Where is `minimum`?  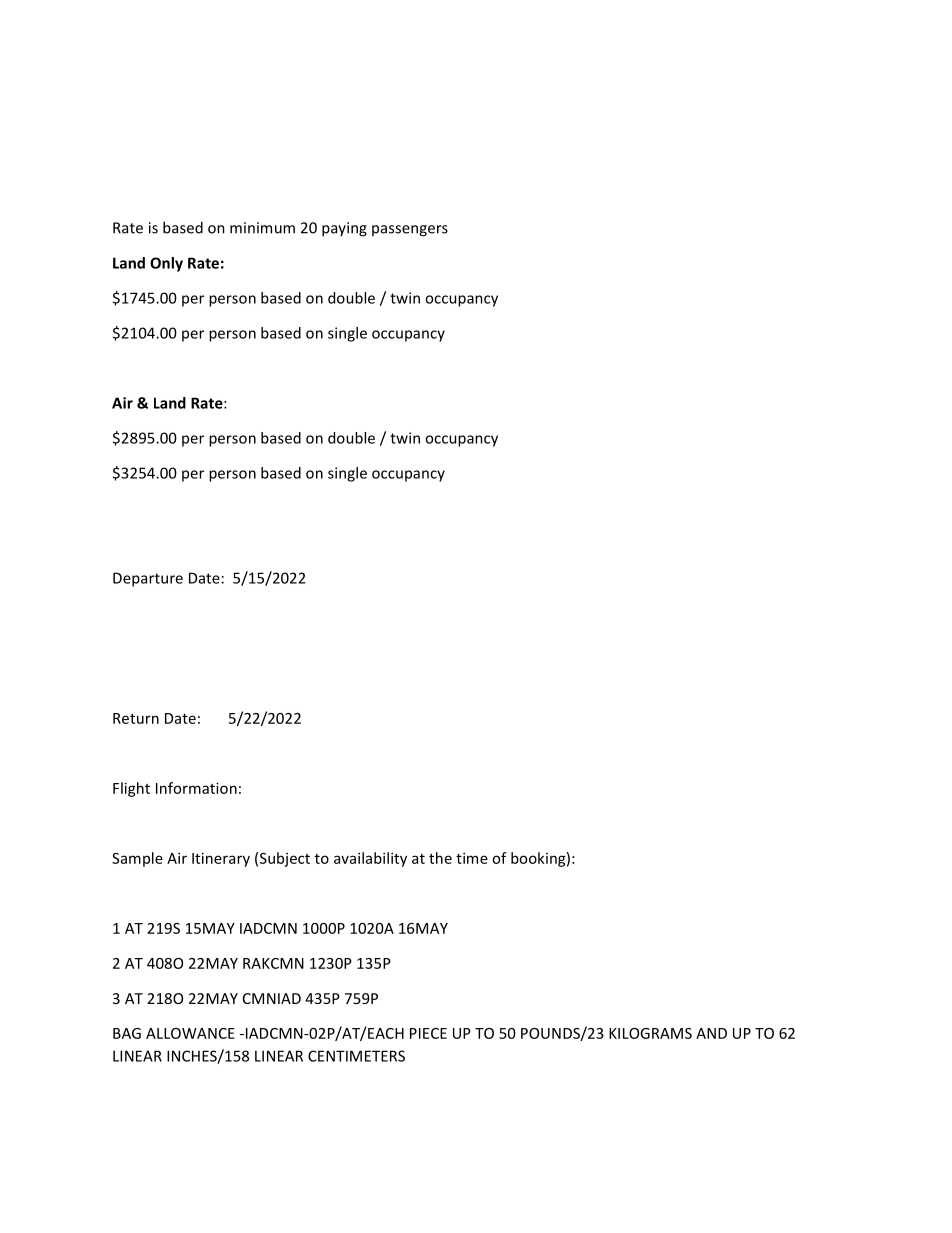 minimum is located at coordinates (262, 228).
